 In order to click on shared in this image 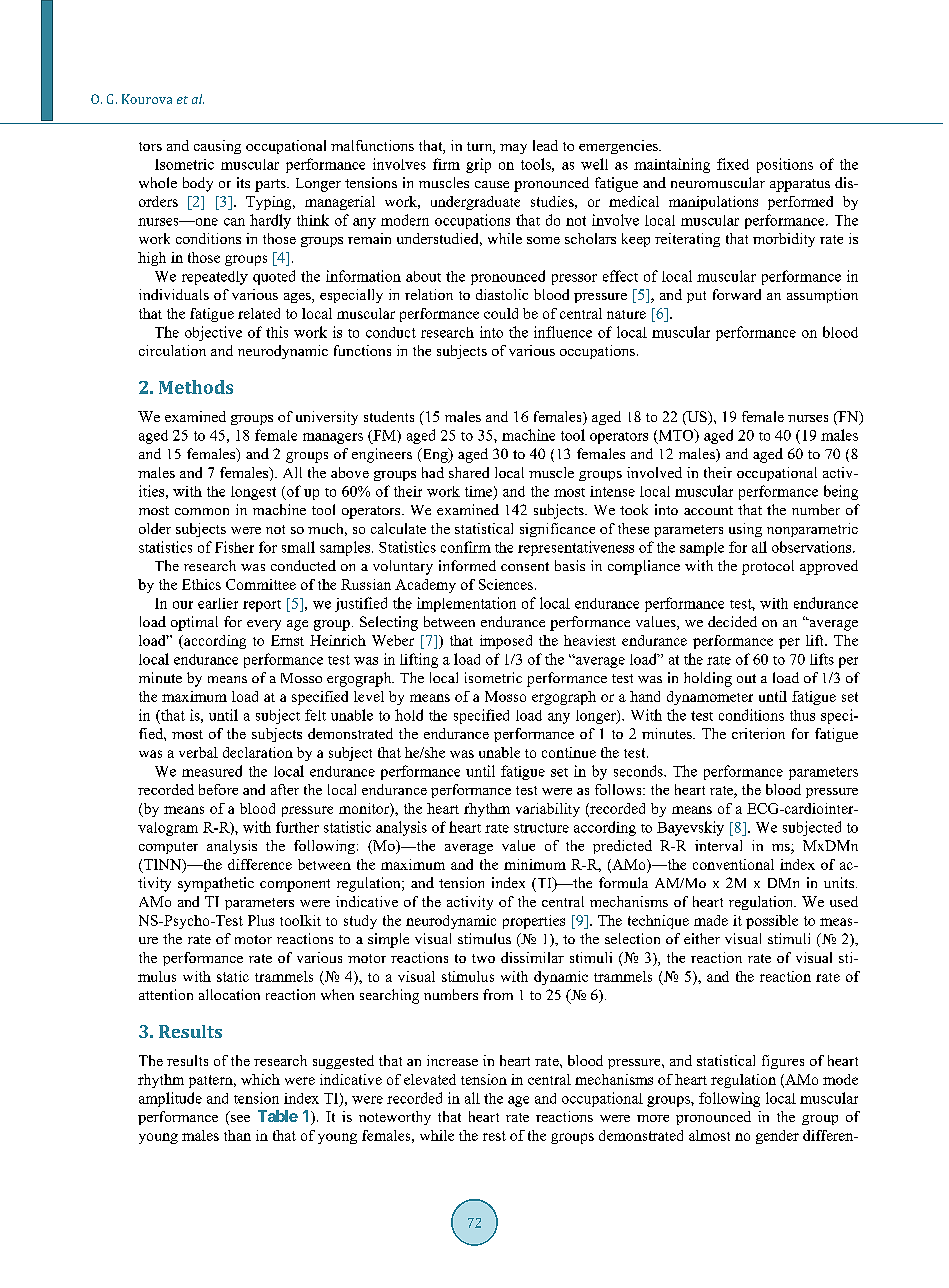, I will do `click(469, 472)`.
